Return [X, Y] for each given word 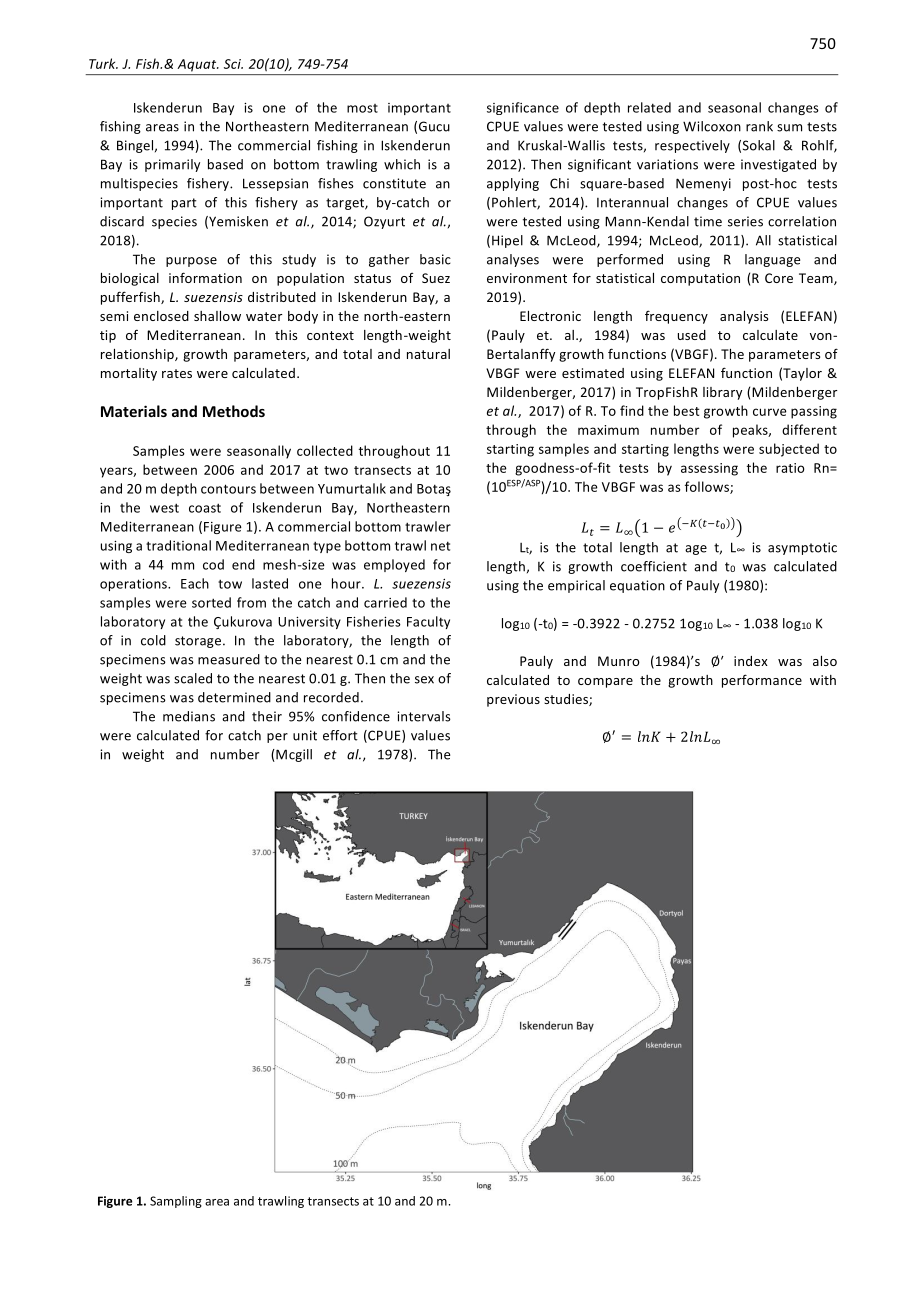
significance [523, 108]
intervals [424, 716]
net [440, 546]
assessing [709, 469]
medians [189, 716]
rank [759, 126]
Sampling [176, 1202]
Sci [233, 64]
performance [762, 681]
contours [228, 489]
